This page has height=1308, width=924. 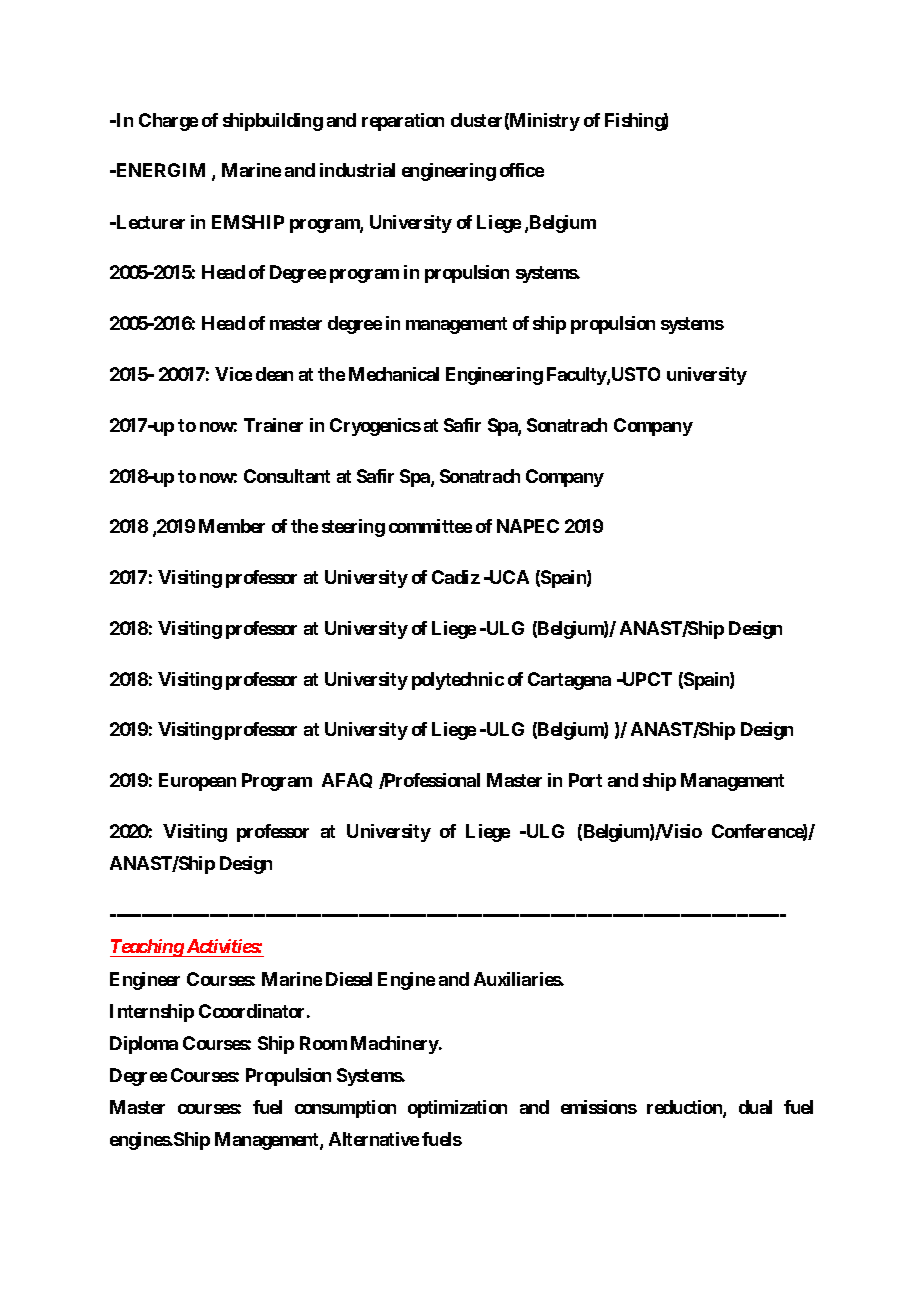 What do you see at coordinates (144, 1045) in the page?
I see `Diploma` at bounding box center [144, 1045].
